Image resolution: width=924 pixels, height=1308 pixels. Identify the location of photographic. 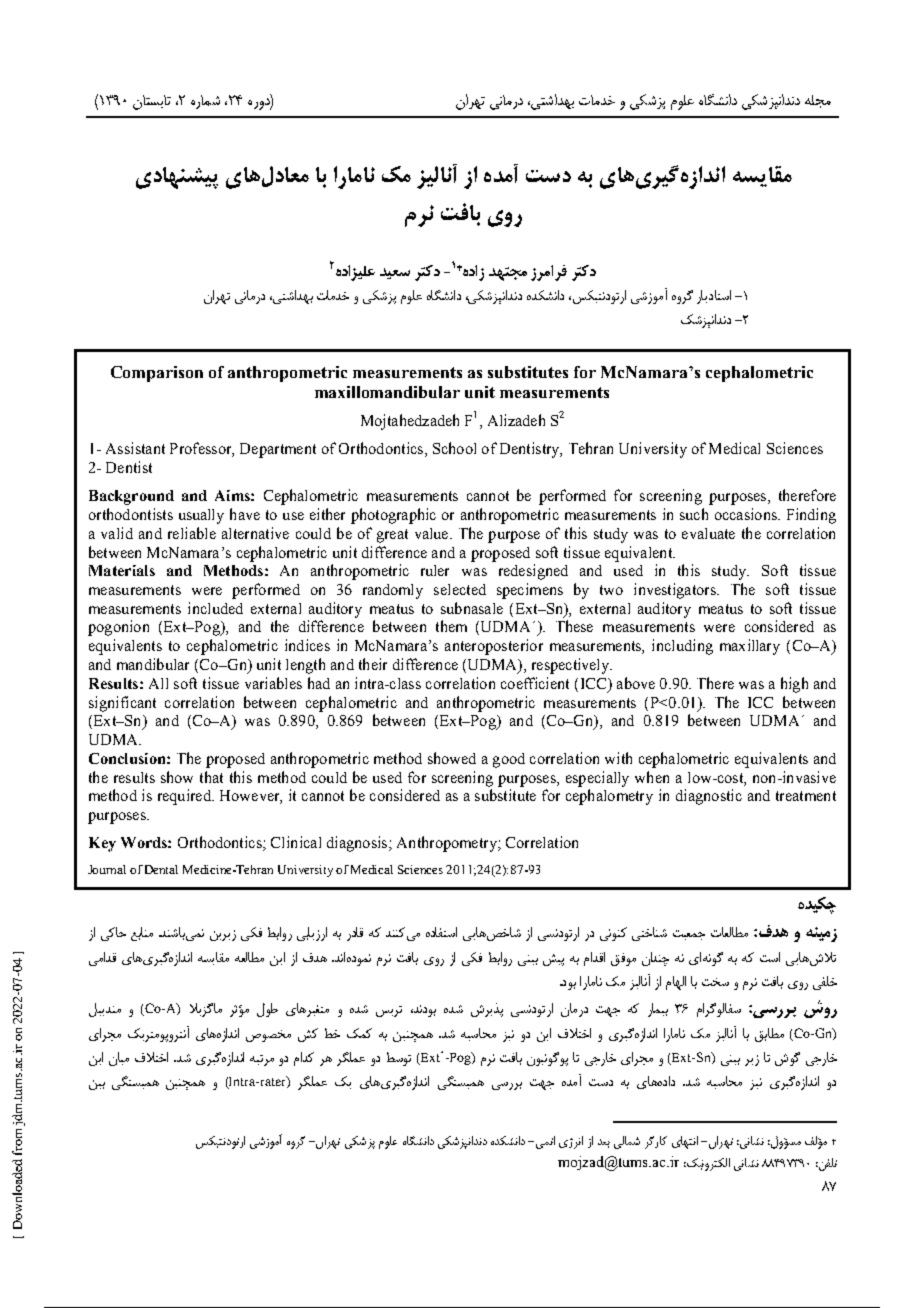
(393, 516).
